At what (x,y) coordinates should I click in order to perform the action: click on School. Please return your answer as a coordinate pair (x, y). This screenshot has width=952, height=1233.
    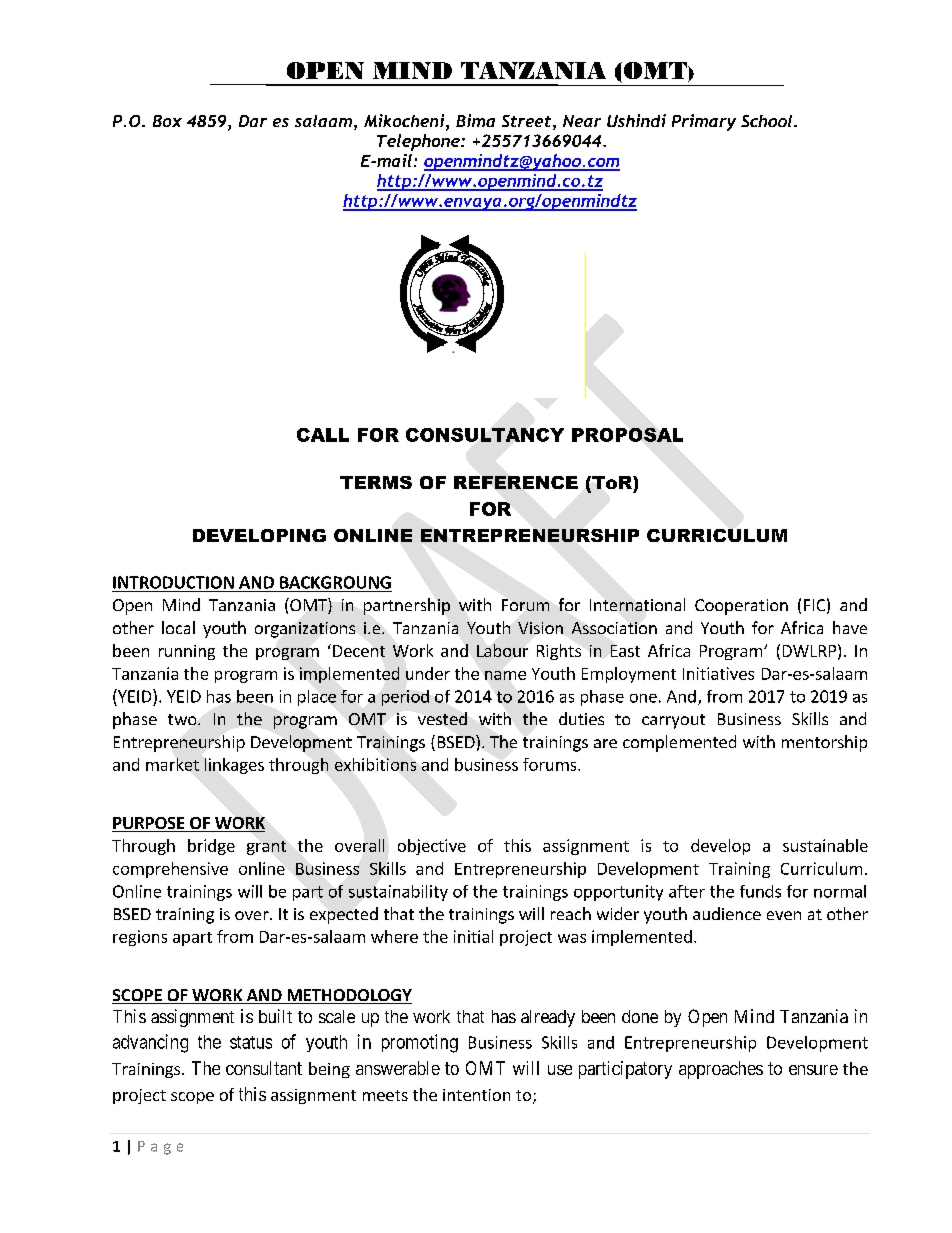
    Looking at the image, I should click on (768, 121).
